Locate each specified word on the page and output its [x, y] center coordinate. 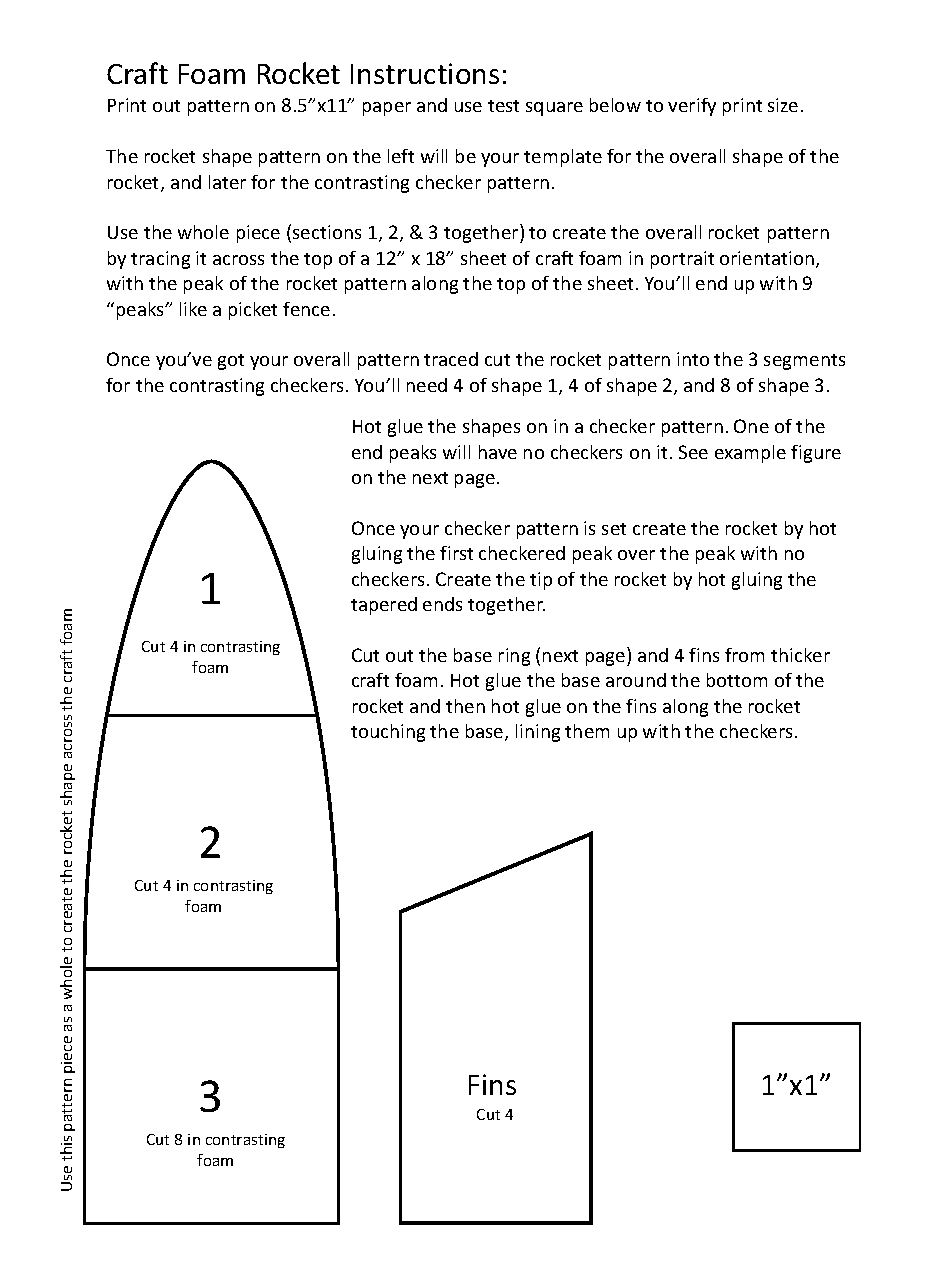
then [465, 706]
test [503, 106]
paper [387, 109]
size [783, 105]
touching [388, 733]
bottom [737, 680]
